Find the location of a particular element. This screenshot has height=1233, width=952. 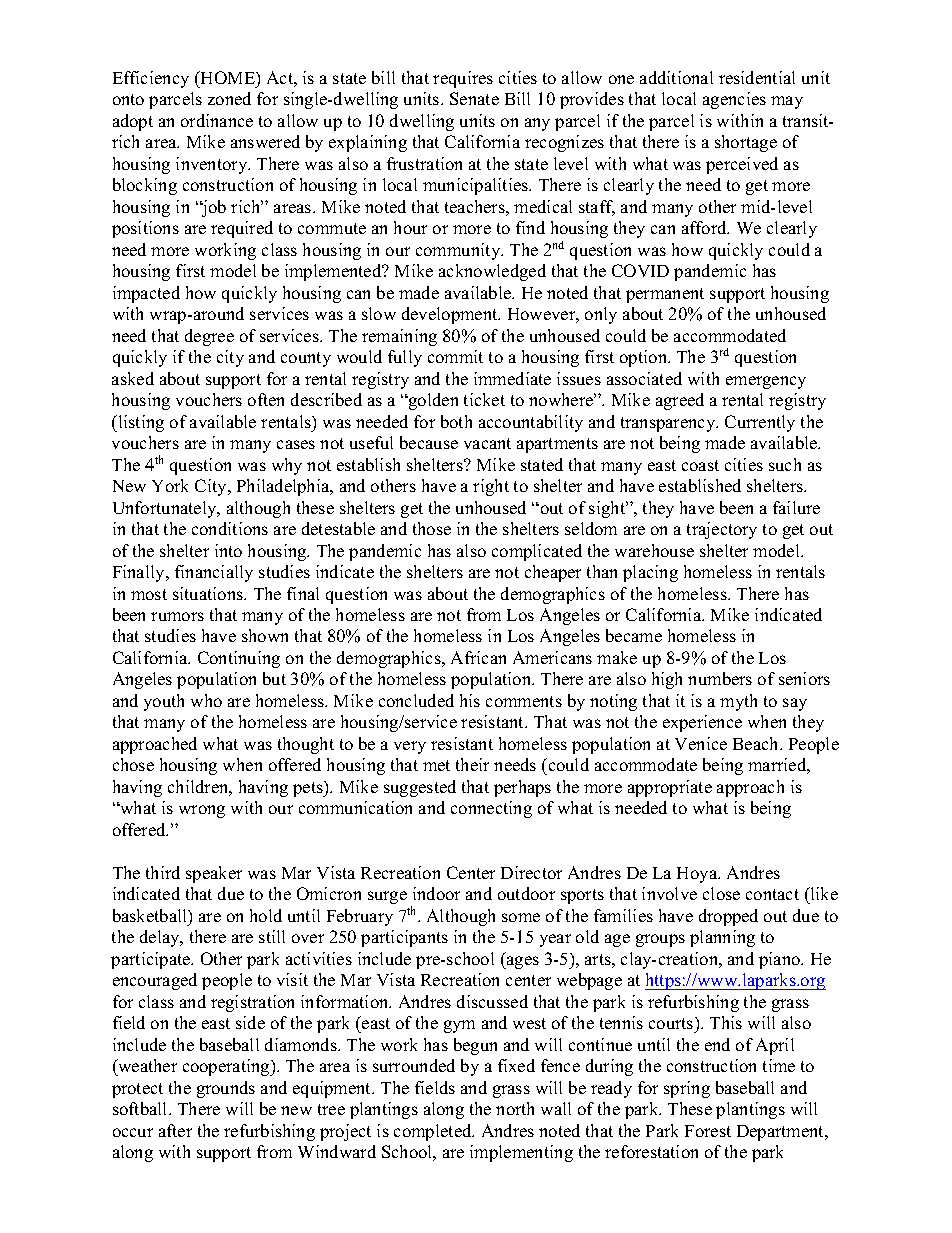

ordinance is located at coordinates (217, 120).
